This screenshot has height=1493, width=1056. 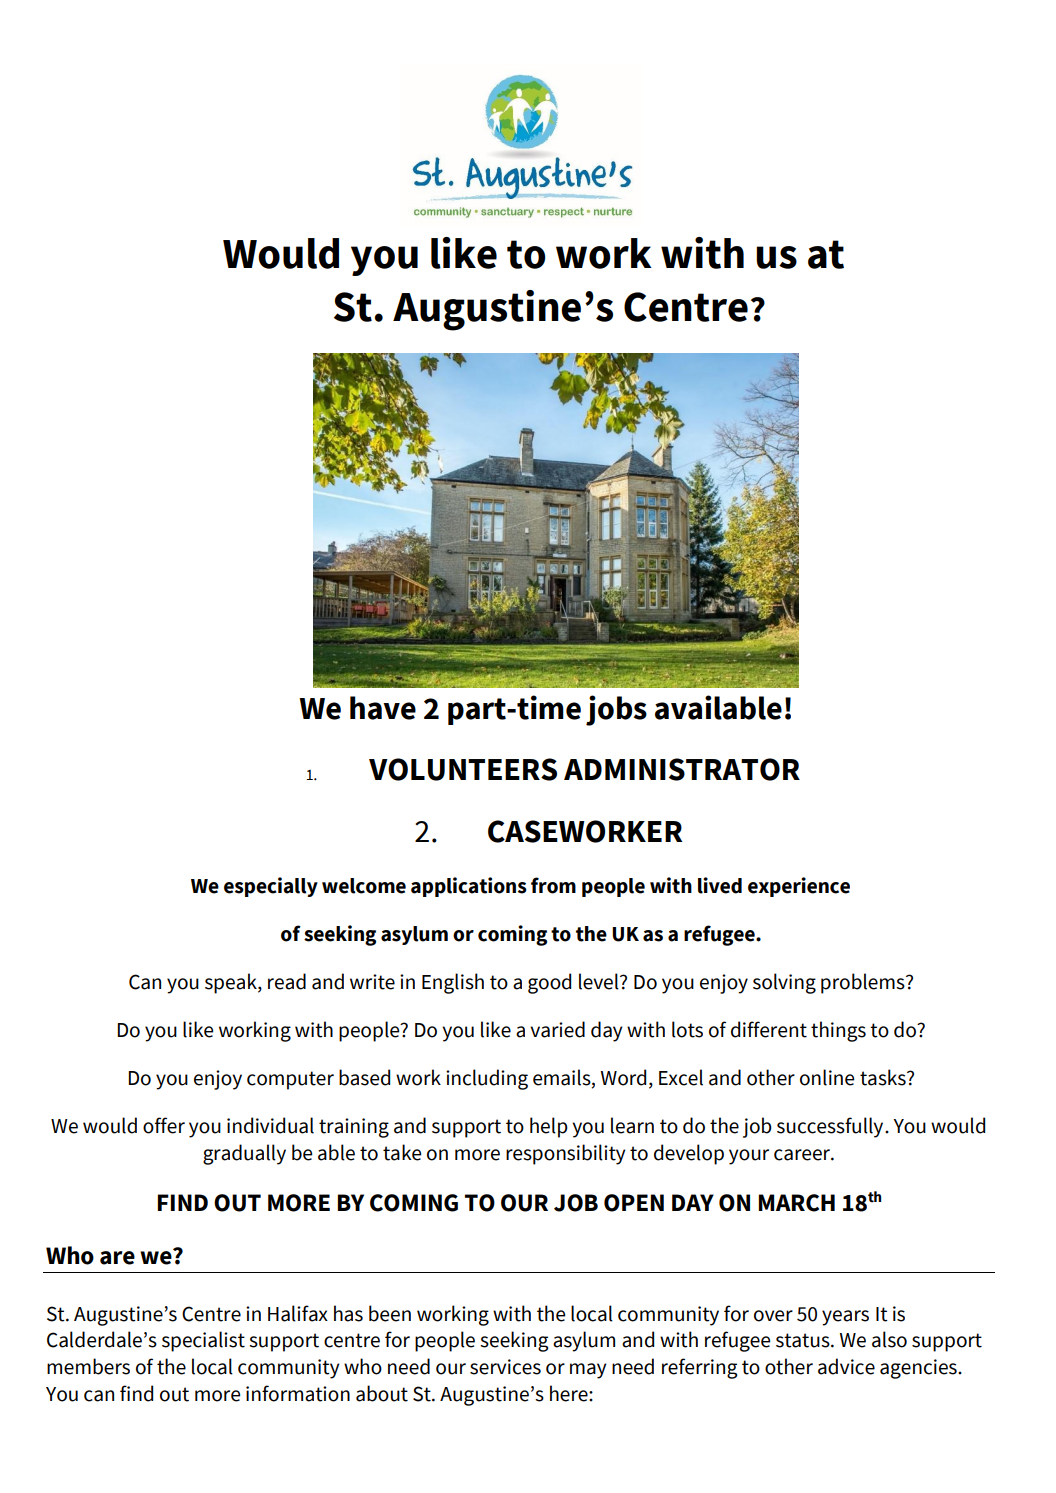 What do you see at coordinates (566, 1154) in the screenshot?
I see `responsibility` at bounding box center [566, 1154].
